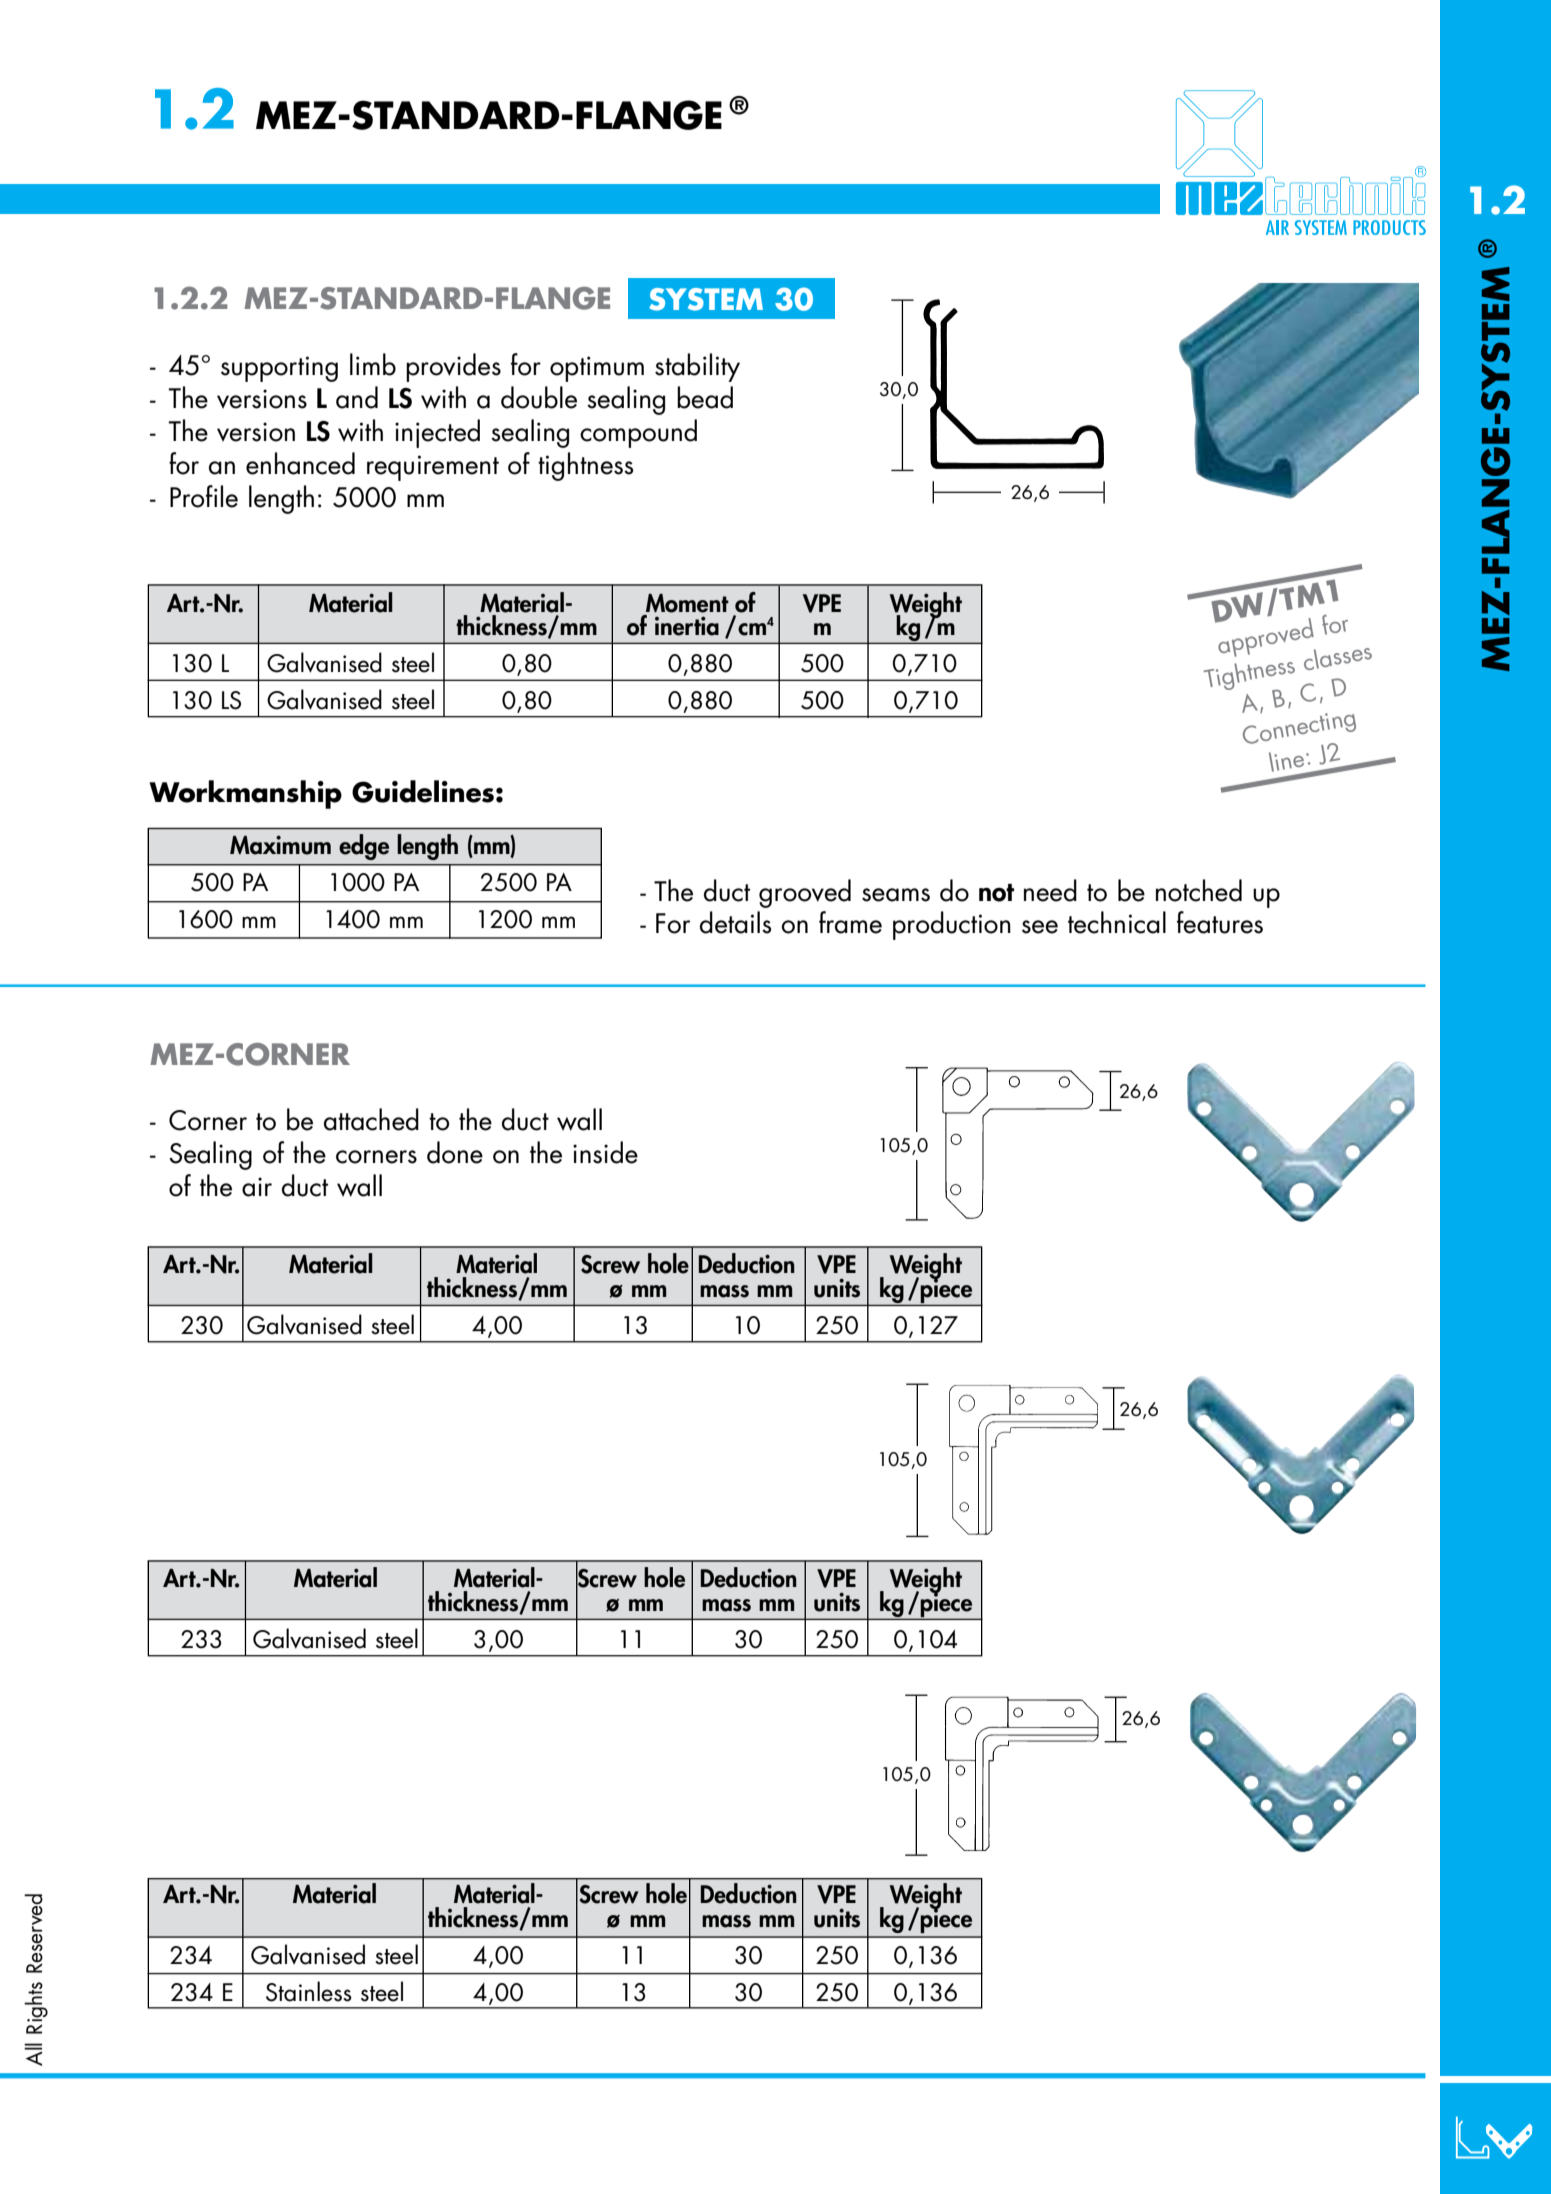 This screenshot has width=1551, height=2194. What do you see at coordinates (605, 1152) in the screenshot?
I see `inside` at bounding box center [605, 1152].
